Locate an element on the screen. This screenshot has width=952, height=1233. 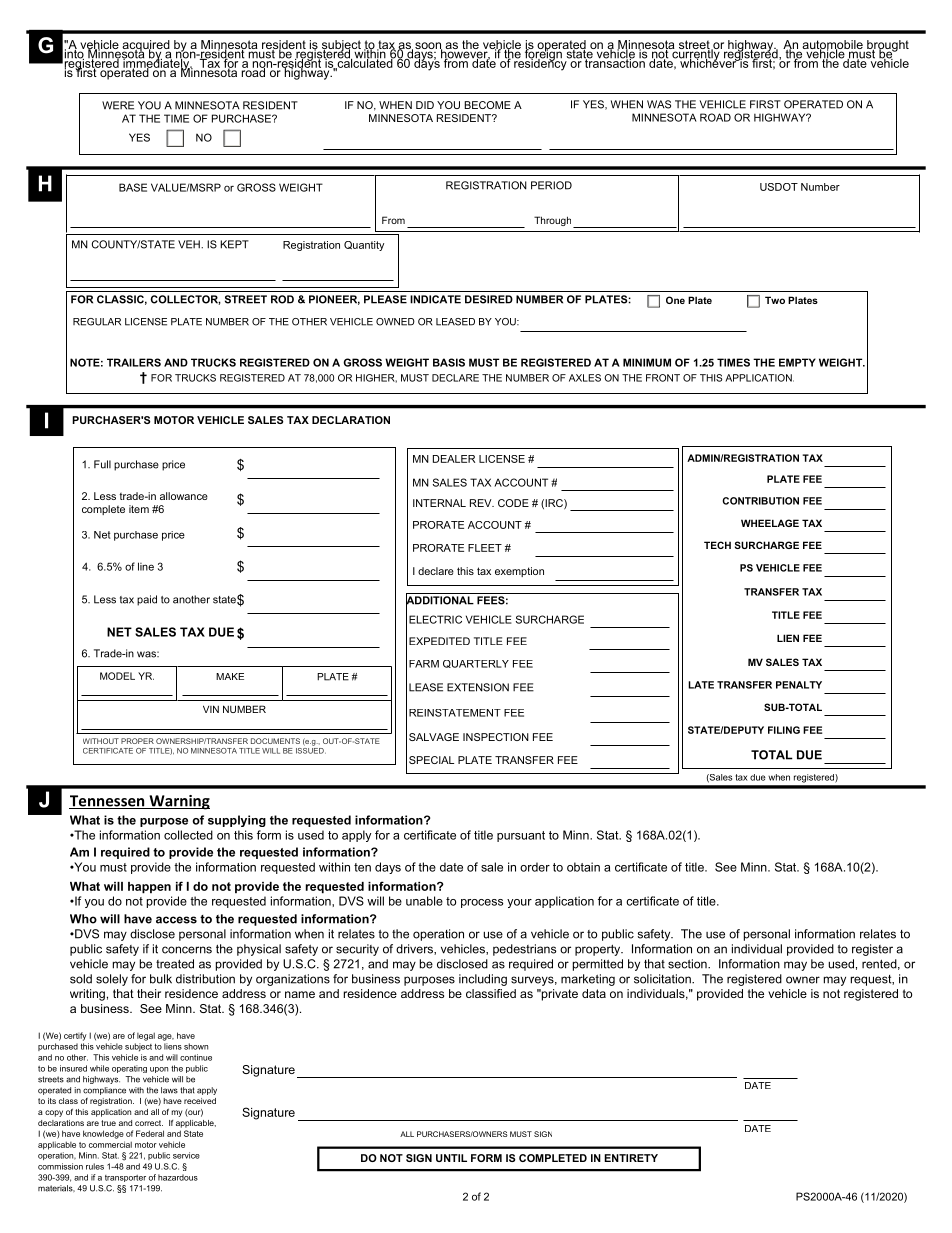
BECOME is located at coordinates (487, 105).
